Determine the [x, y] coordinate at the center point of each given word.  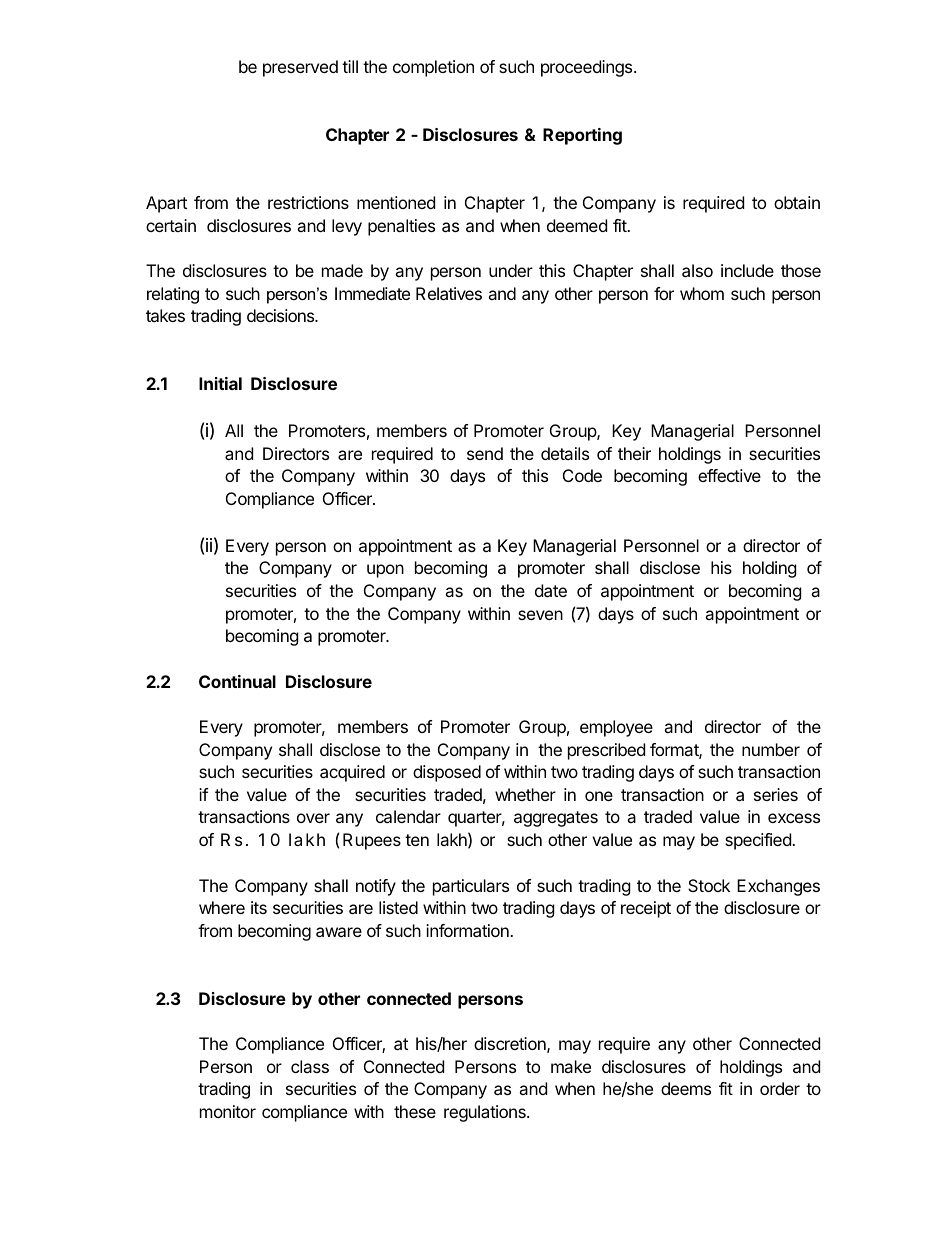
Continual [237, 681]
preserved [300, 68]
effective [729, 475]
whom [702, 293]
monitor [228, 1111]
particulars [471, 887]
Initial [220, 383]
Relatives [449, 293]
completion [433, 68]
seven [540, 615]
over [313, 818]
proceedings [588, 68]
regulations [486, 1113]
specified [759, 841]
